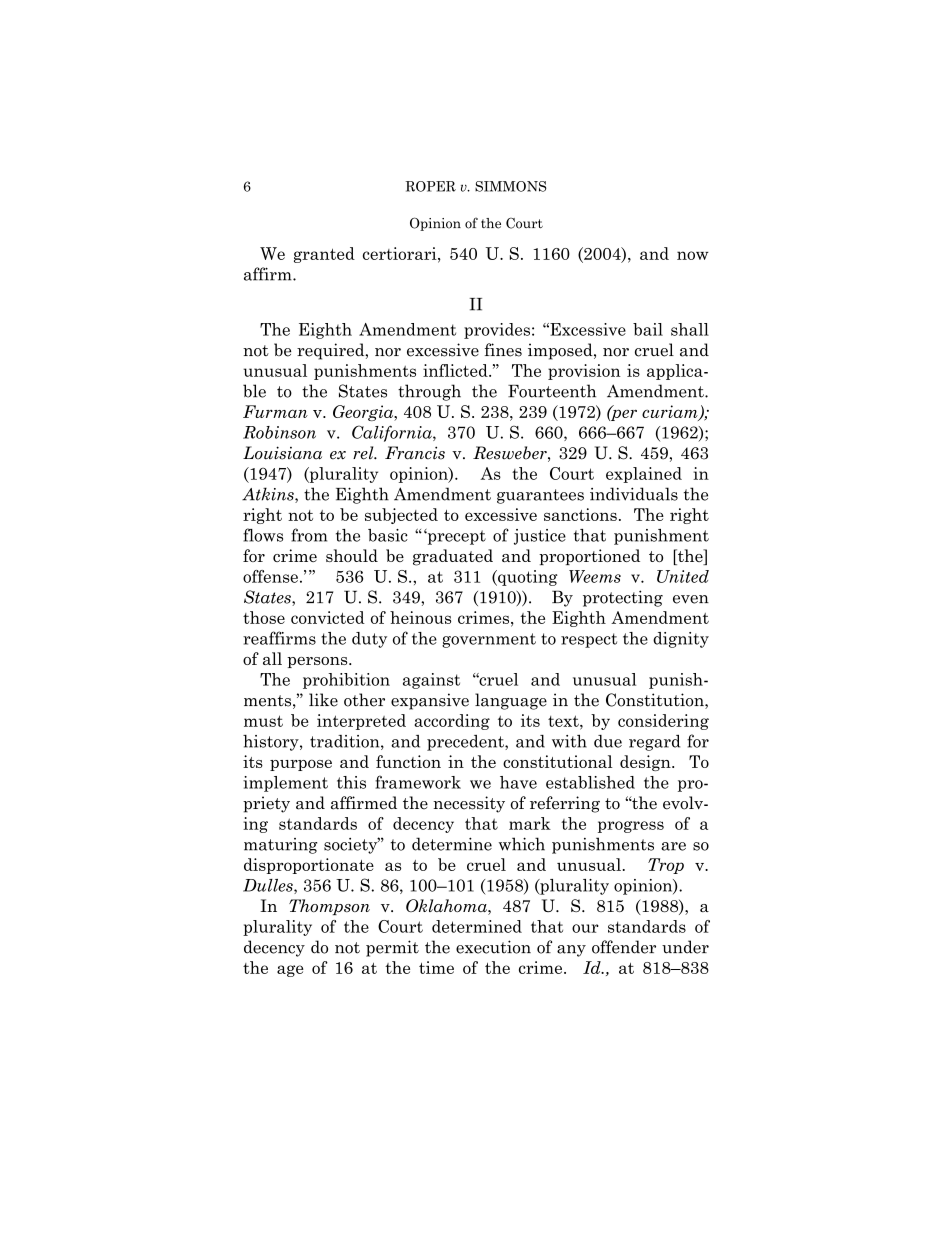 This screenshot has width=952, height=1233. What do you see at coordinates (282, 453) in the screenshot?
I see `Louisiana` at bounding box center [282, 453].
